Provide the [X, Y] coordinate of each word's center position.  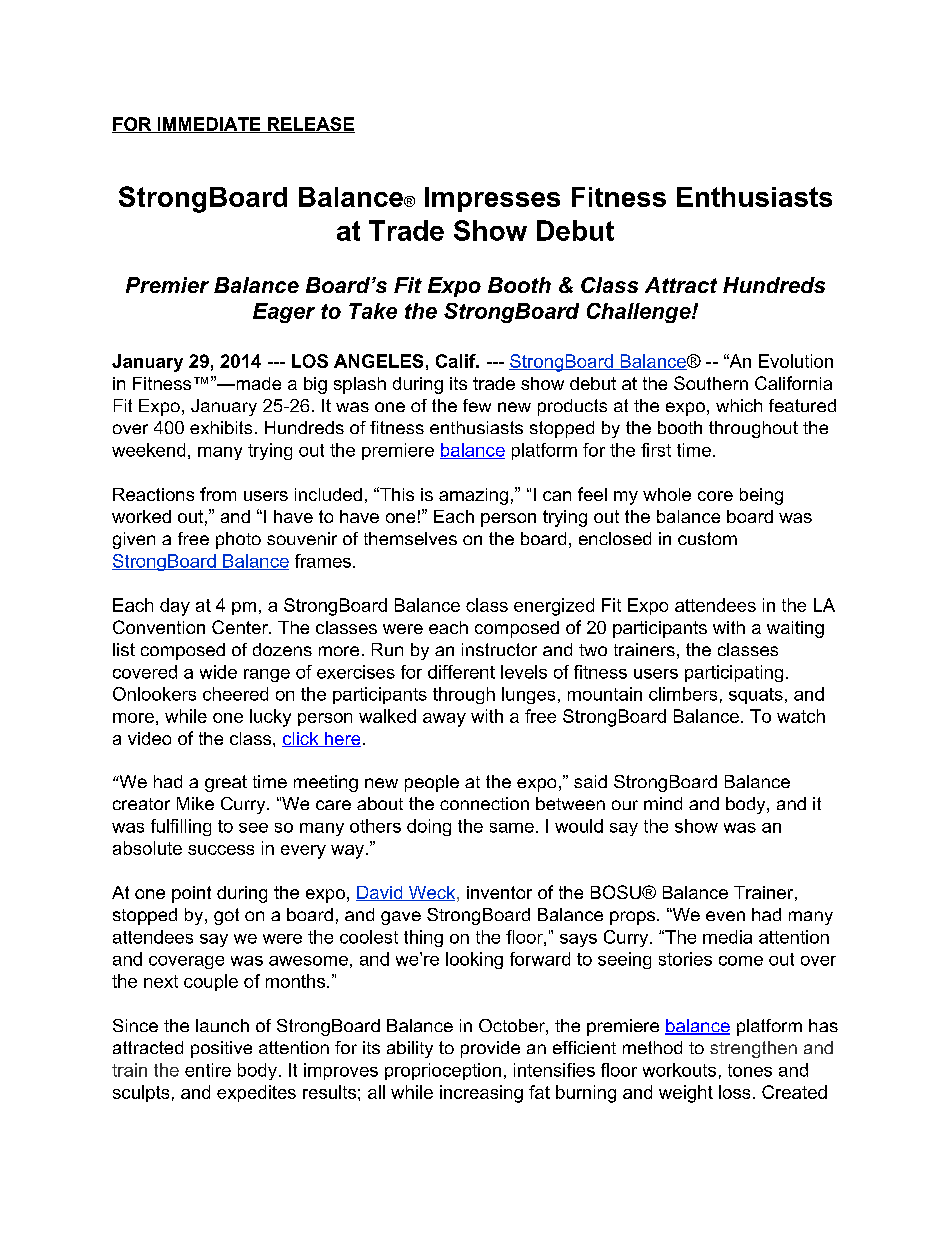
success [221, 850]
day [175, 607]
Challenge [640, 313]
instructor [499, 649]
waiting [795, 629]
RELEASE [310, 125]
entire [208, 1070]
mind [663, 803]
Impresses [492, 199]
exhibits [221, 427]
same [512, 828]
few [477, 405]
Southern [711, 383]
